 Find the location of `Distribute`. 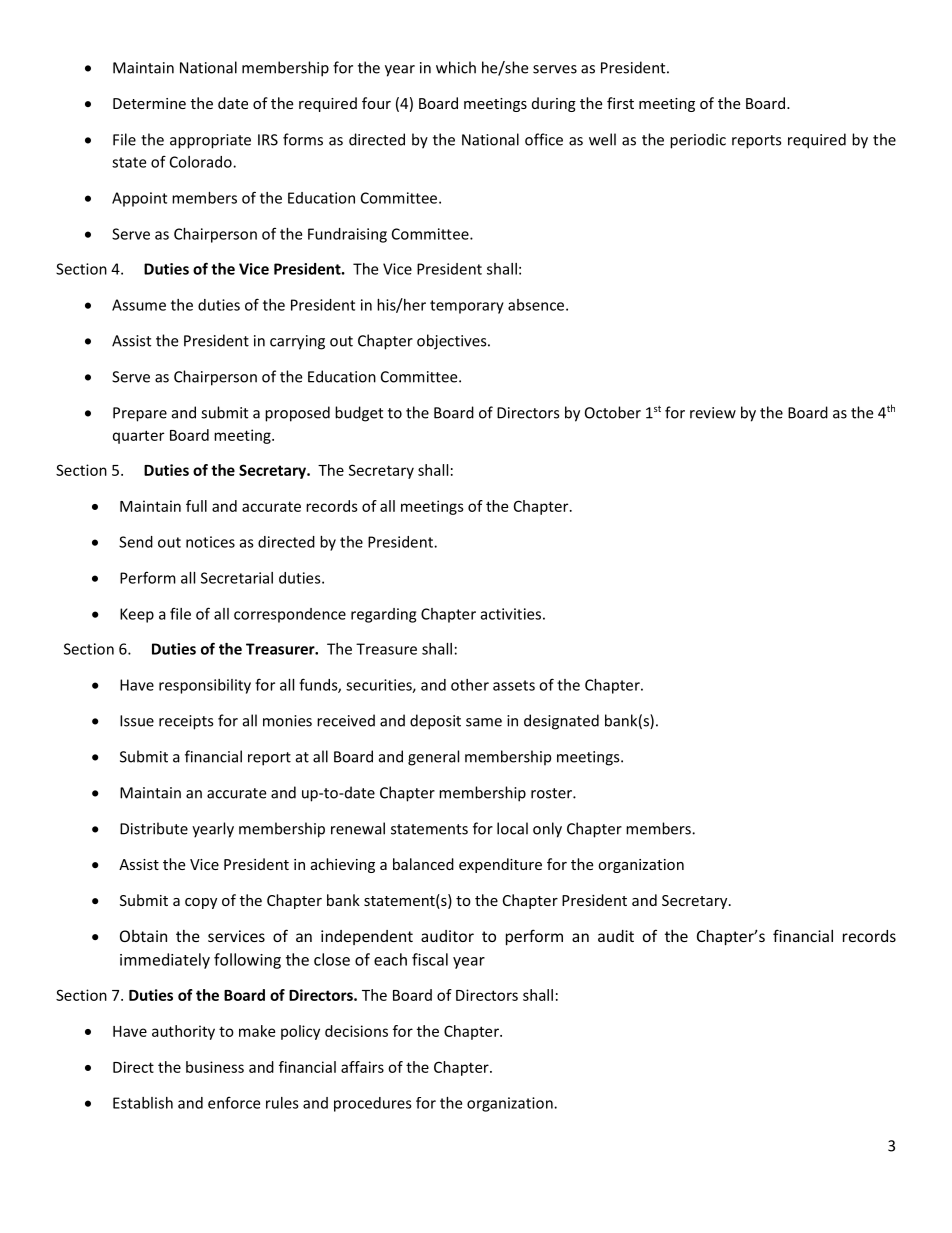

Distribute is located at coordinates (154, 828).
